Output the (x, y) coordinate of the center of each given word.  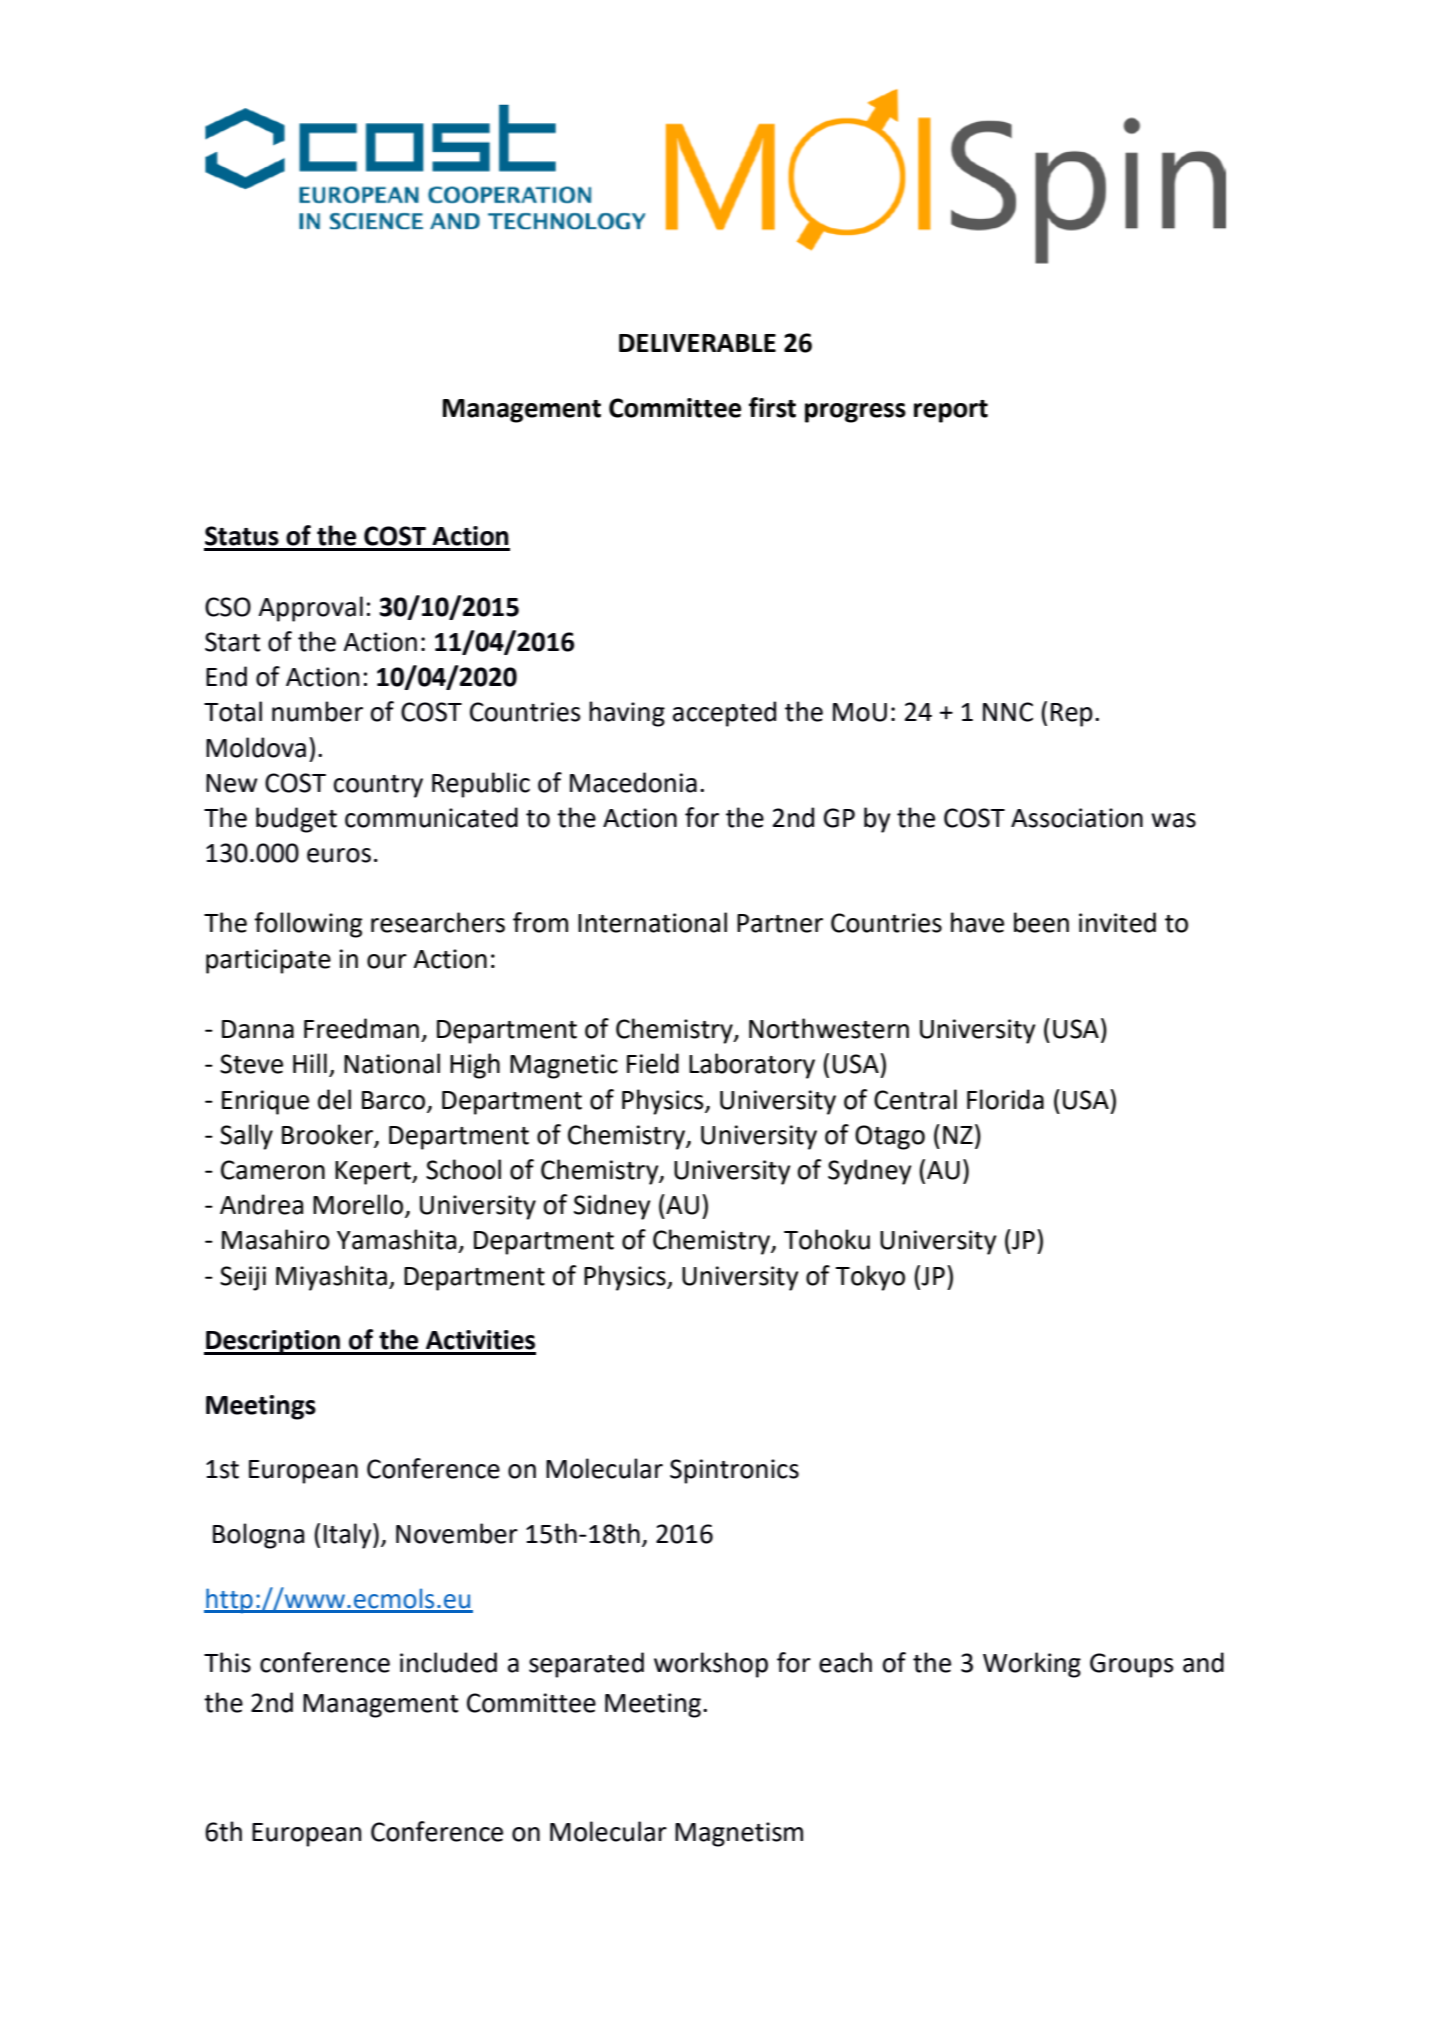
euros (339, 855)
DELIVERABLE (697, 343)
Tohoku (827, 1239)
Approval (310, 609)
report (951, 411)
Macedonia (633, 782)
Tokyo (870, 1278)
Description (273, 1342)
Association (1077, 818)
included (448, 1662)
